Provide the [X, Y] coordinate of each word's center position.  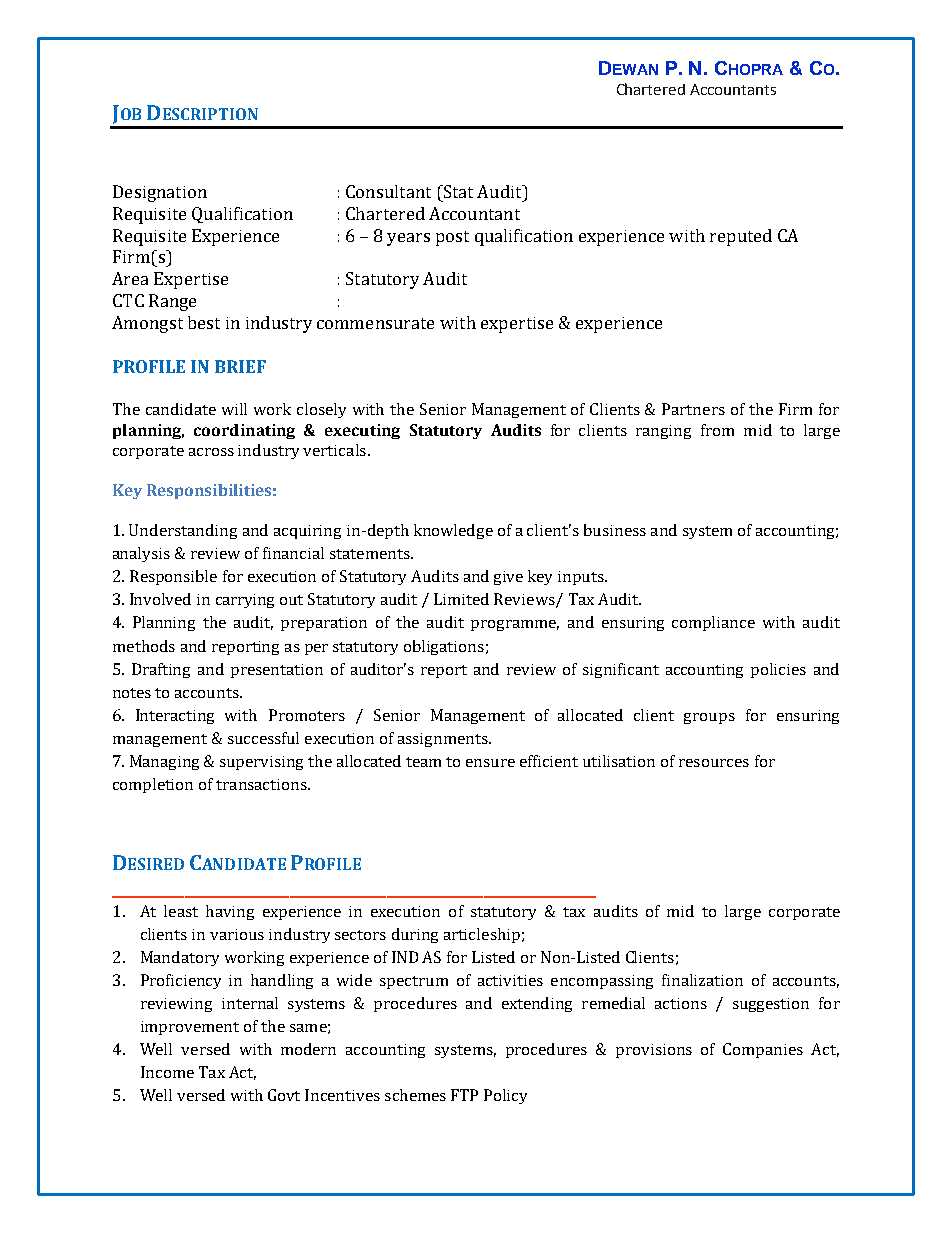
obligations [444, 647]
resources [714, 763]
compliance [713, 623]
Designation [160, 193]
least [181, 911]
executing [362, 431]
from [717, 430]
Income [167, 1072]
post [452, 238]
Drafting [161, 670]
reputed [741, 237]
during [415, 935]
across [211, 452]
